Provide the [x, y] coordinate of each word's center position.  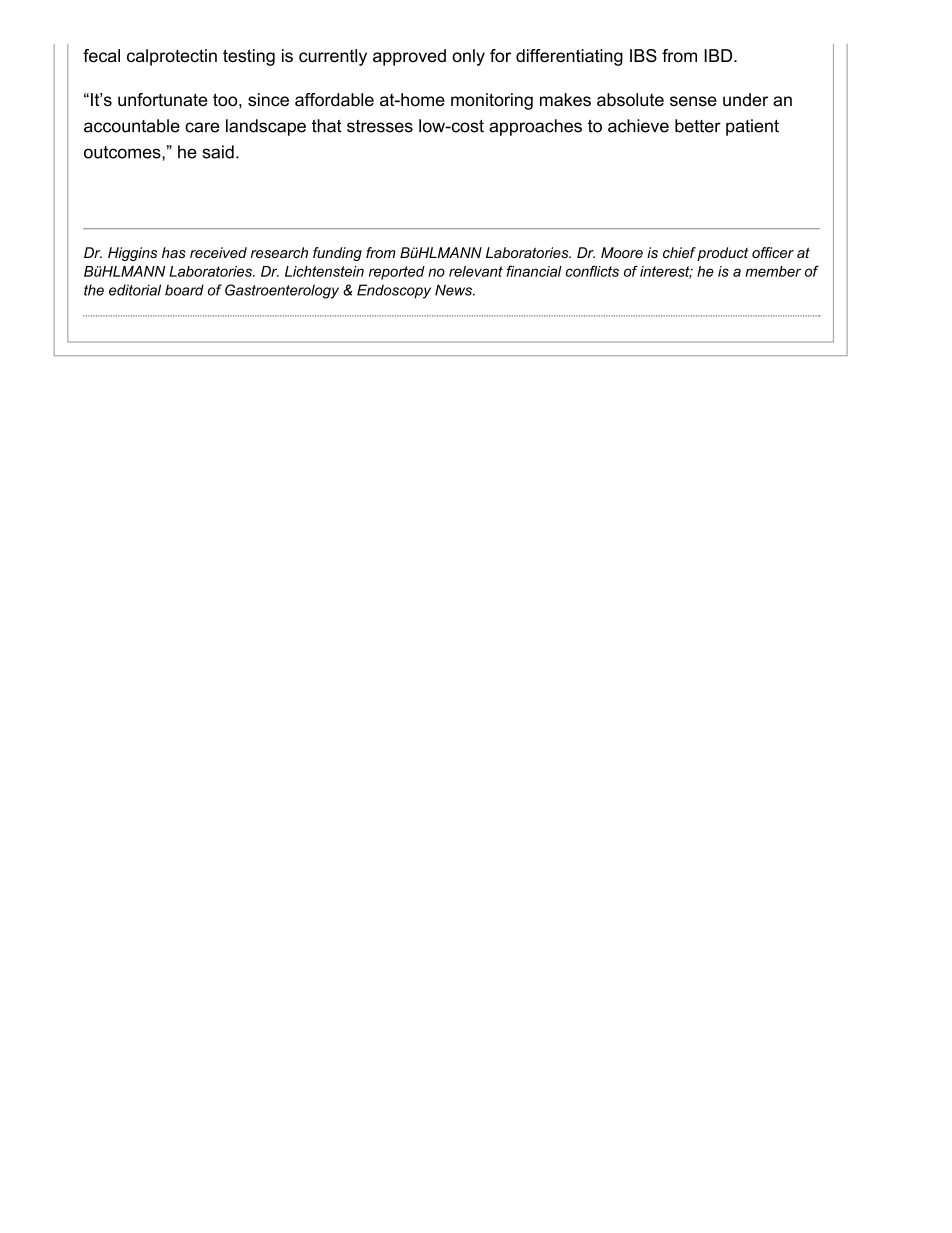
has [174, 252]
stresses [380, 126]
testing [249, 57]
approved [409, 57]
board [184, 290]
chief [679, 252]
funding [337, 254]
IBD [719, 55]
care [202, 127]
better [698, 126]
